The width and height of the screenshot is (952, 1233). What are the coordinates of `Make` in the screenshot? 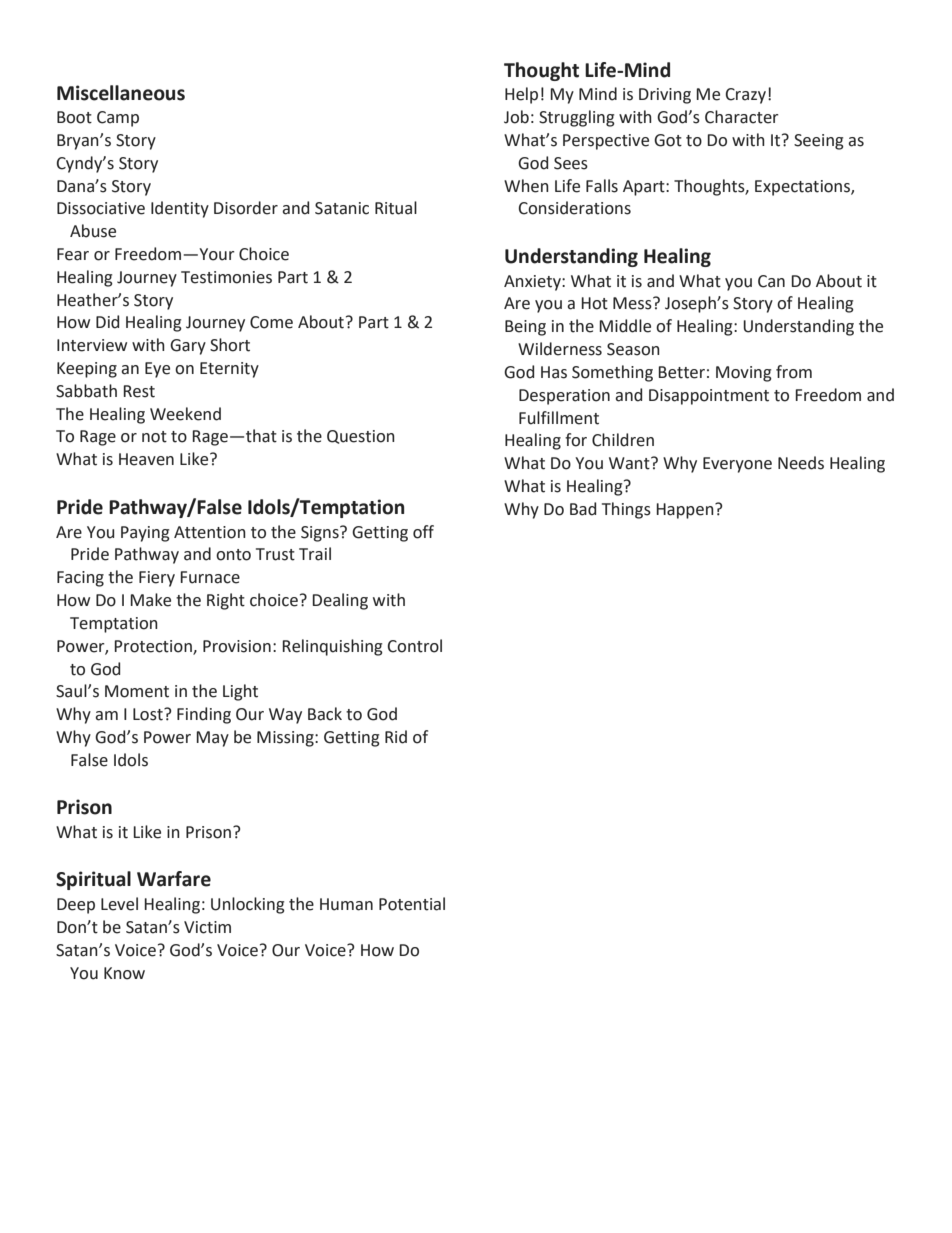 It's located at (150, 600).
